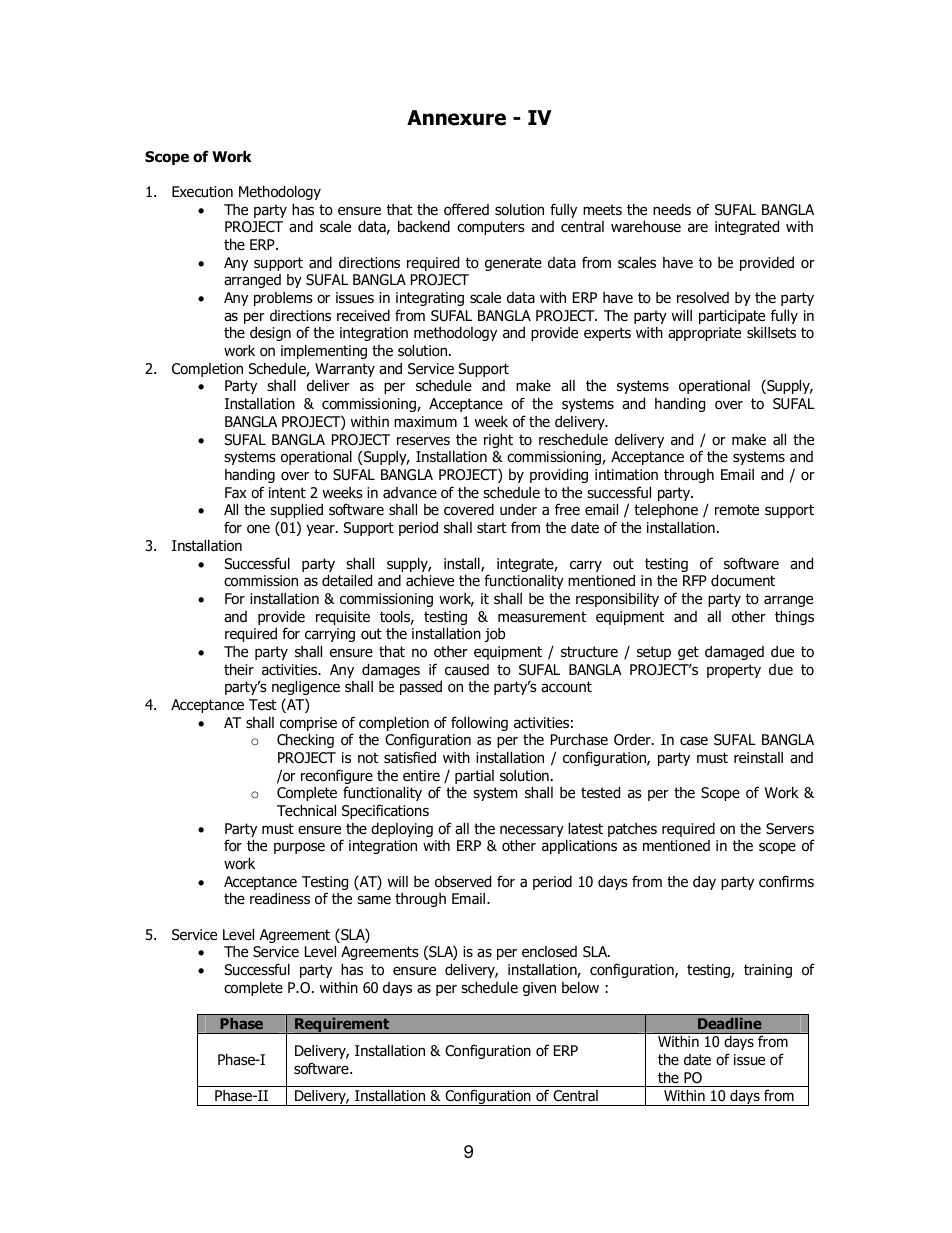  What do you see at coordinates (694, 741) in the screenshot?
I see `case` at bounding box center [694, 741].
